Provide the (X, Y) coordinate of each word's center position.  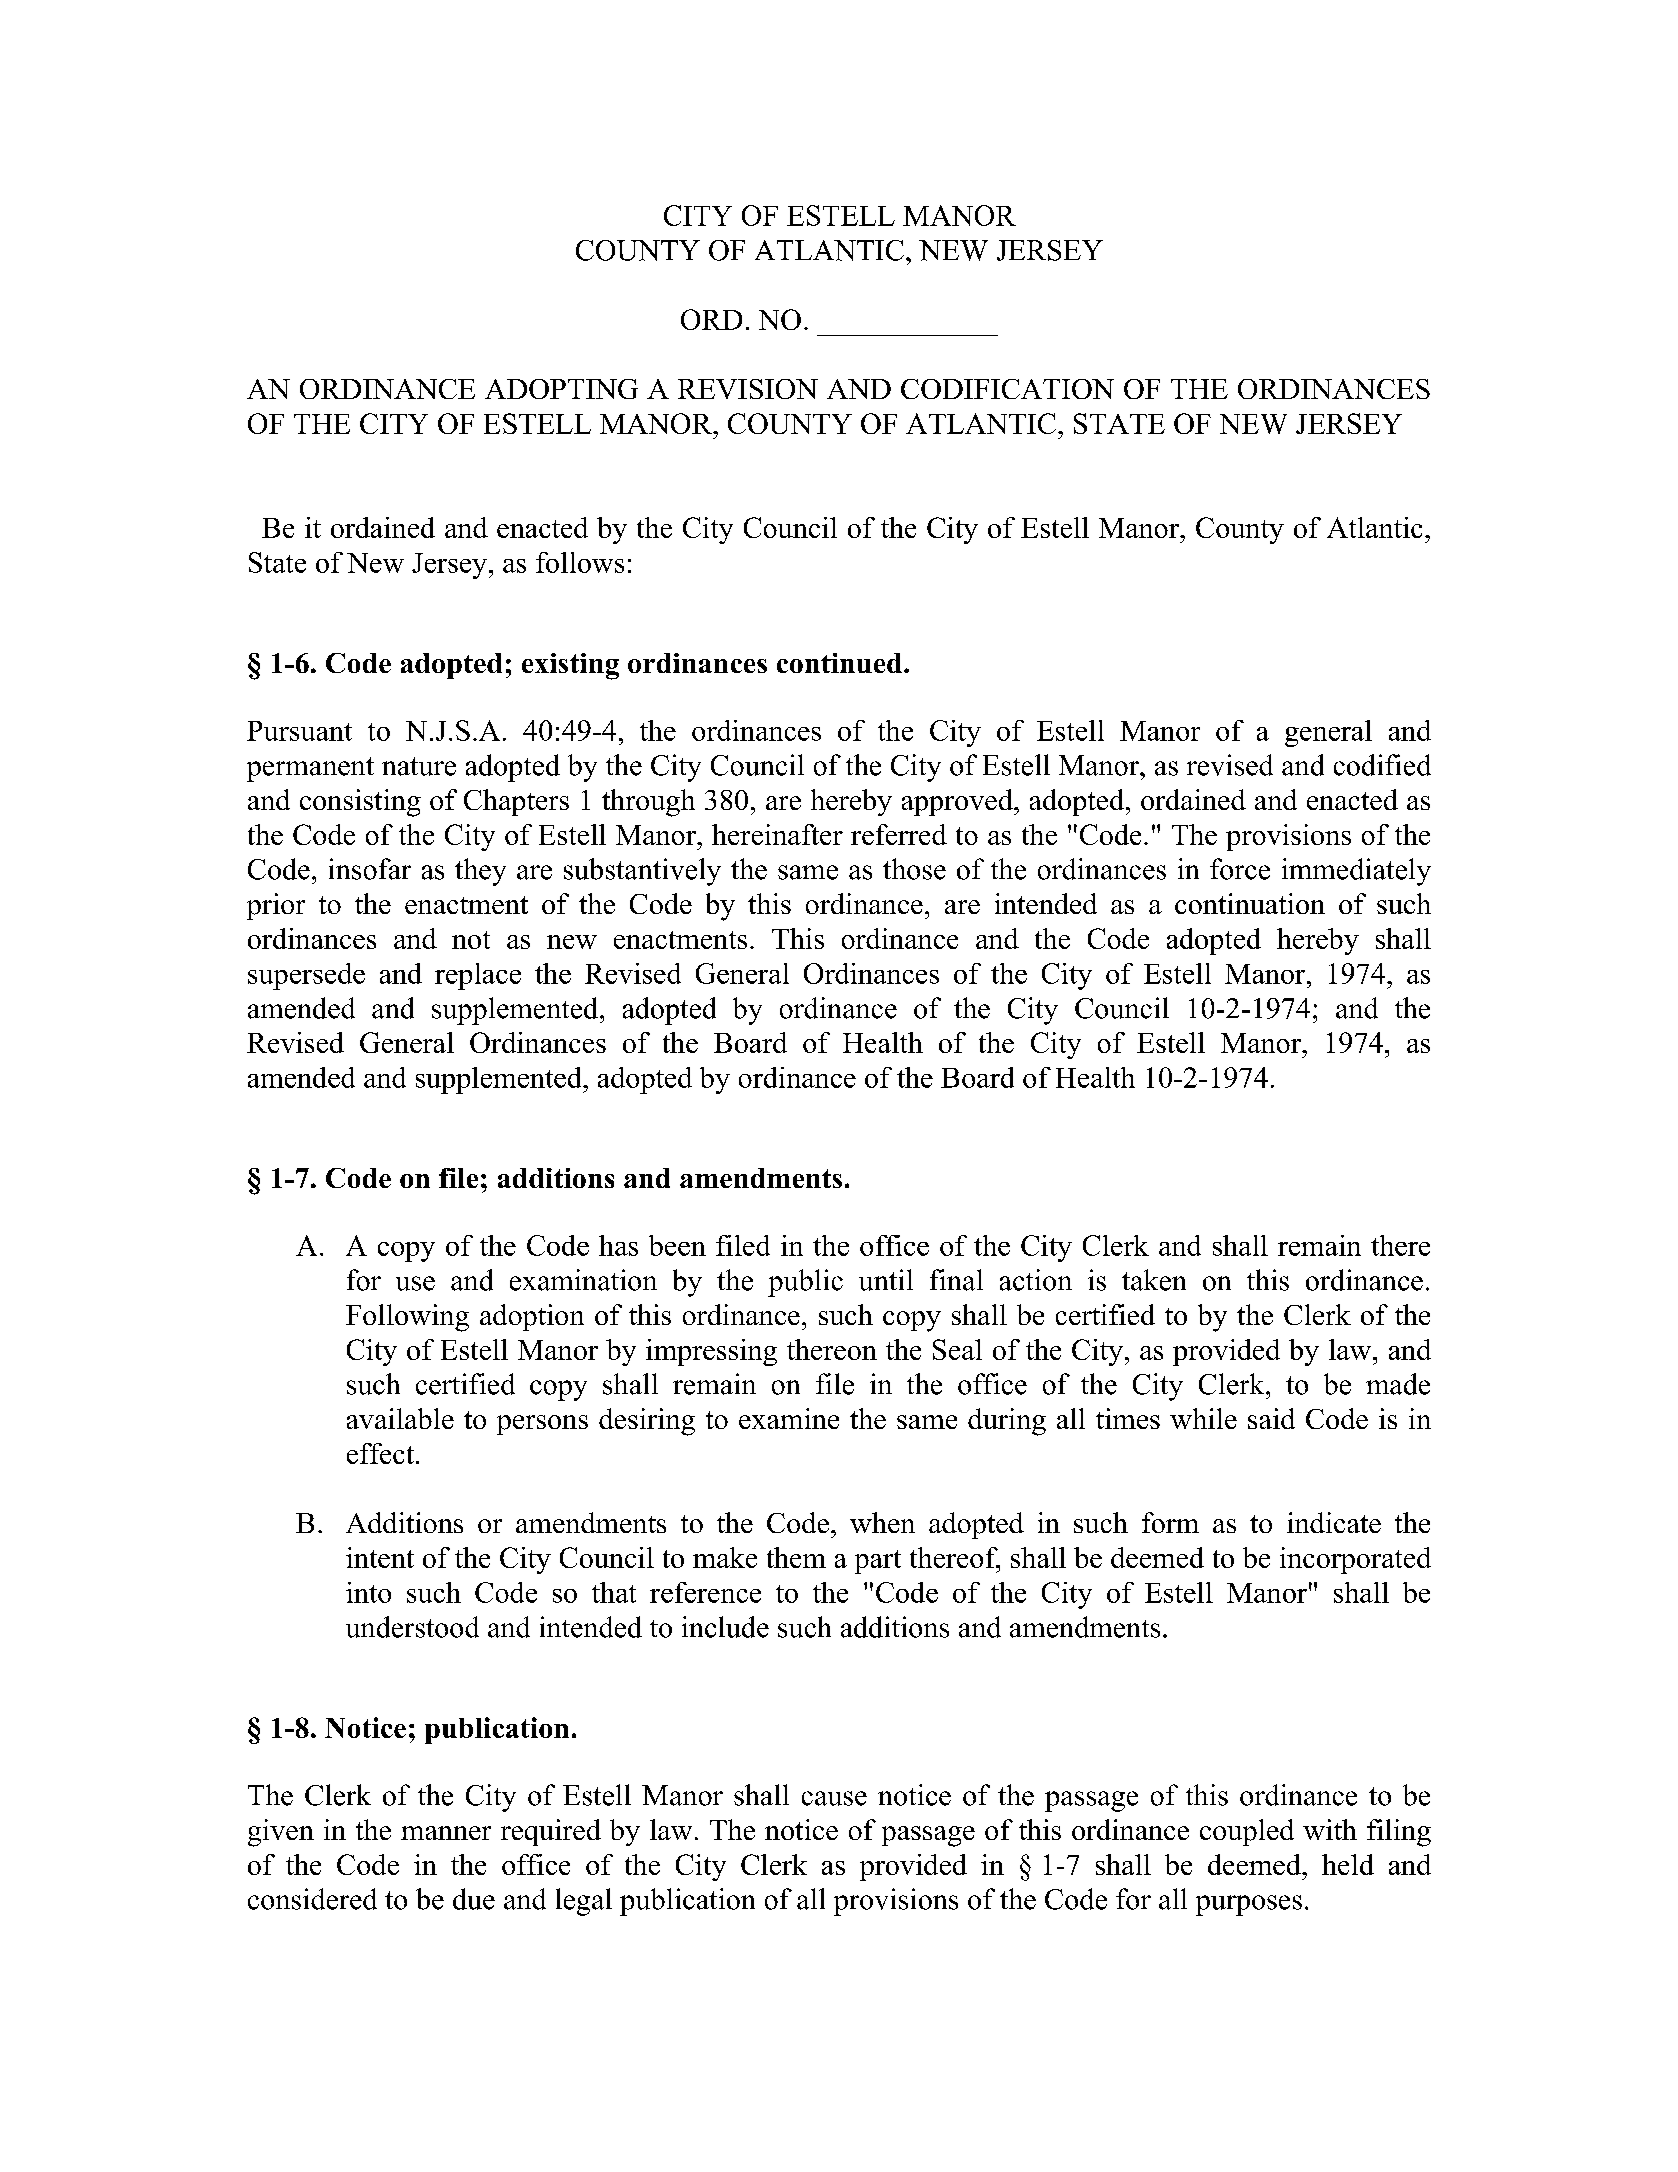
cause (834, 1798)
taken (1154, 1280)
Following (407, 1318)
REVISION (748, 389)
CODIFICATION (1007, 389)
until (886, 1280)
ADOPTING (561, 389)
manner (446, 1833)
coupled (1247, 1832)
